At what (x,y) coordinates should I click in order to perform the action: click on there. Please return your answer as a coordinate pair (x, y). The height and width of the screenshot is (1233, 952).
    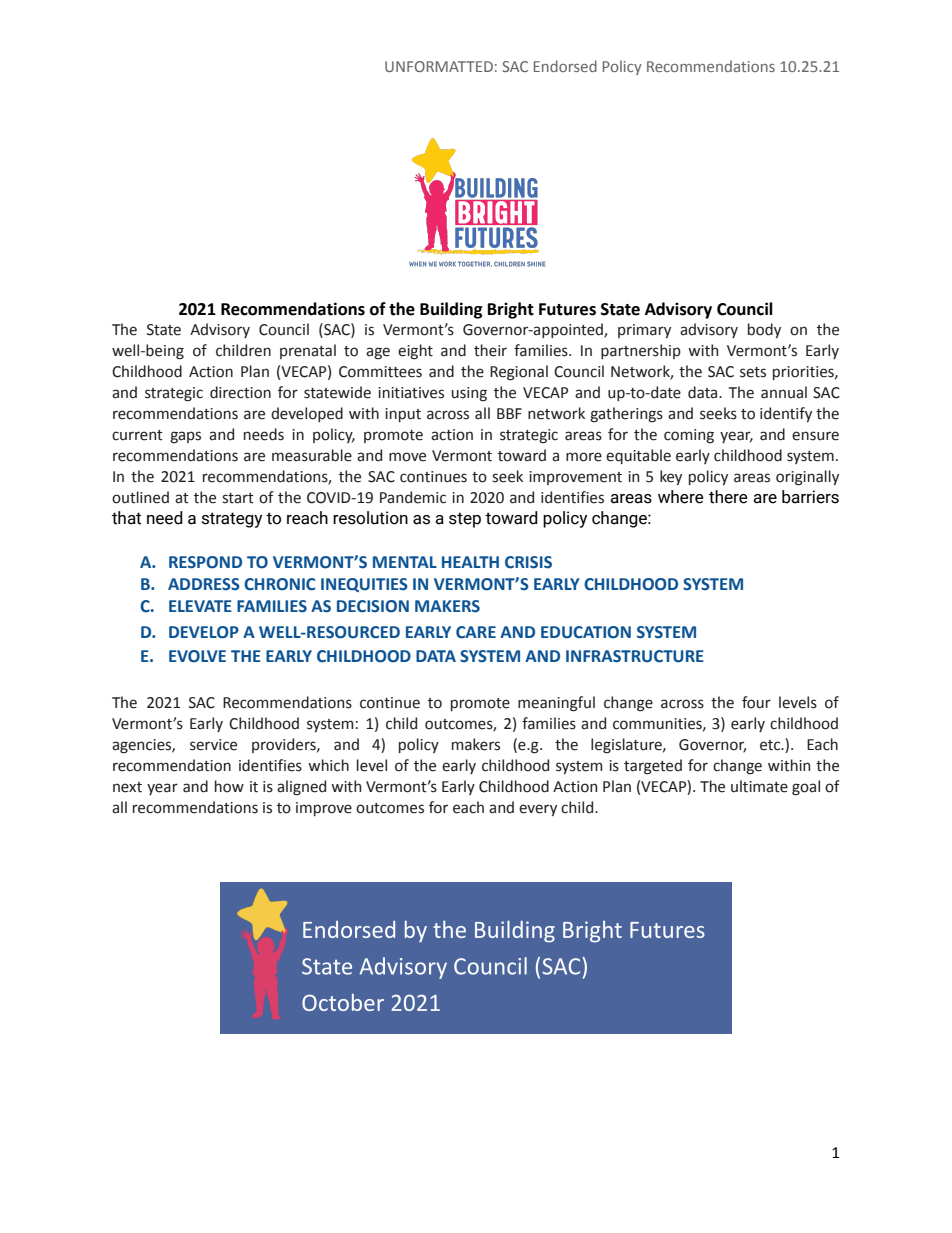
    Looking at the image, I should click on (728, 497).
